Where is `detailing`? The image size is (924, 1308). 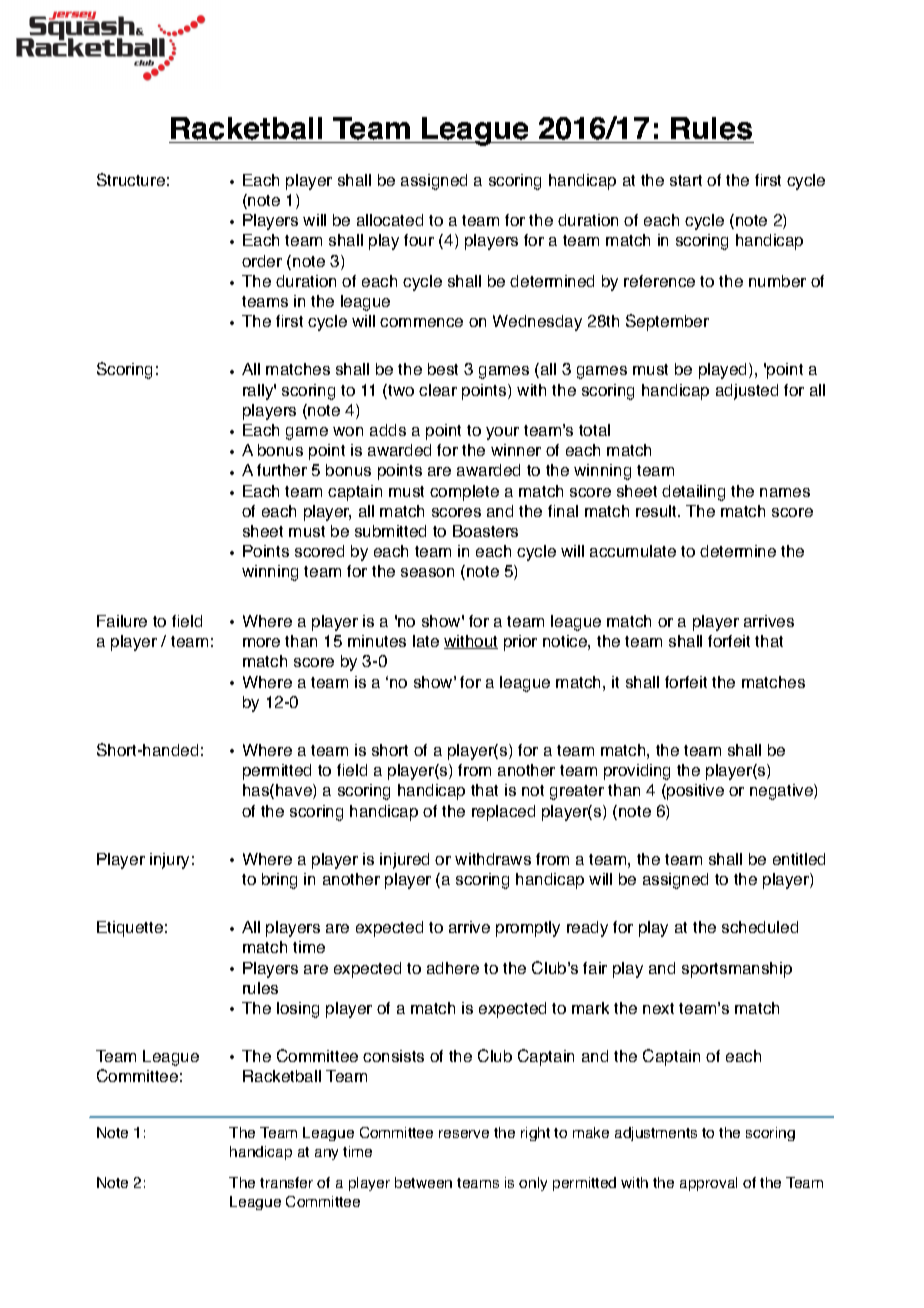
detailing is located at coordinates (693, 493).
